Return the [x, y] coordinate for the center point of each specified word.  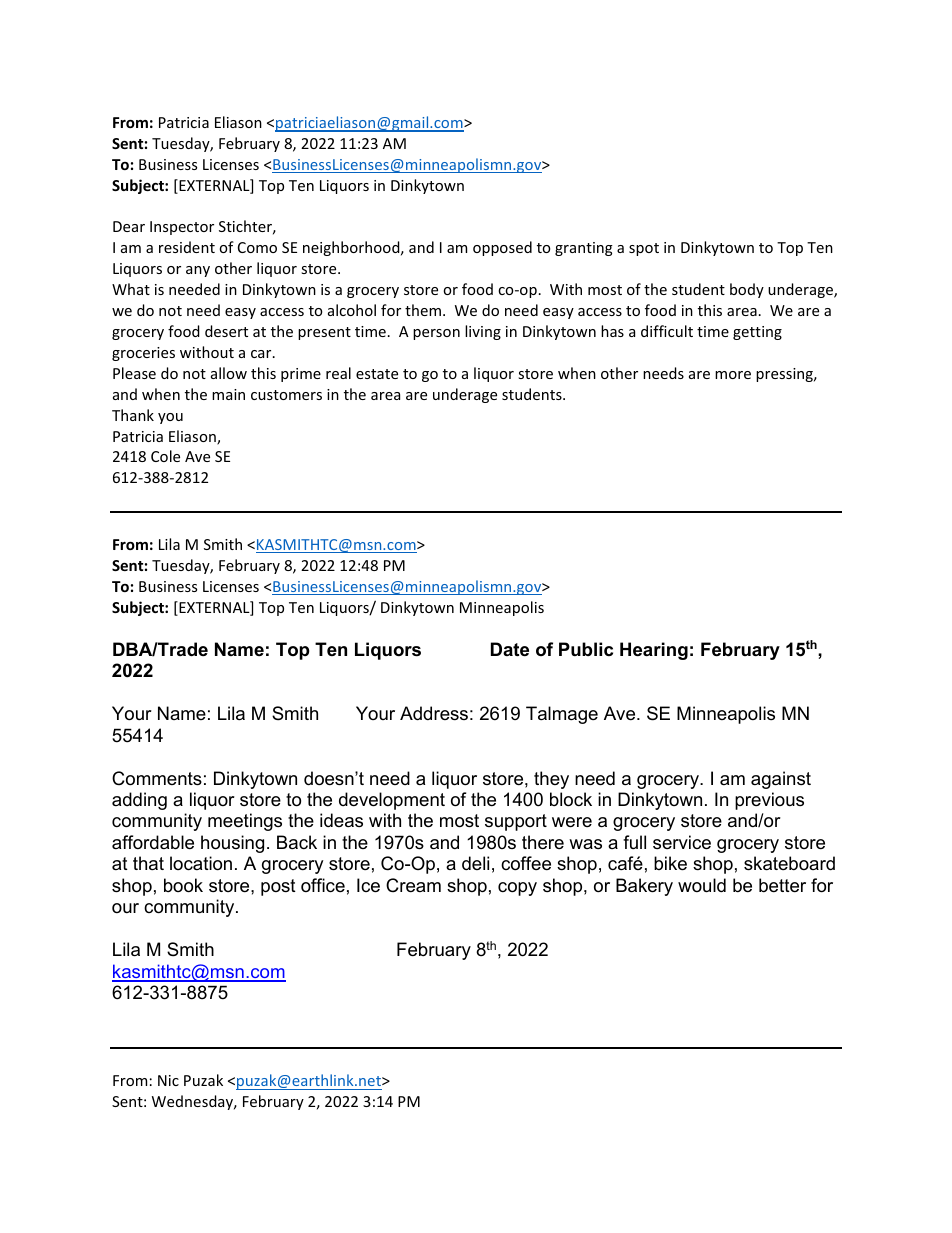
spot [644, 249]
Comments [157, 778]
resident [187, 247]
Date [510, 649]
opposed [502, 248]
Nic [168, 1080]
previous [769, 801]
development [392, 801]
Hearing [654, 651]
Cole [165, 456]
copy [517, 889]
